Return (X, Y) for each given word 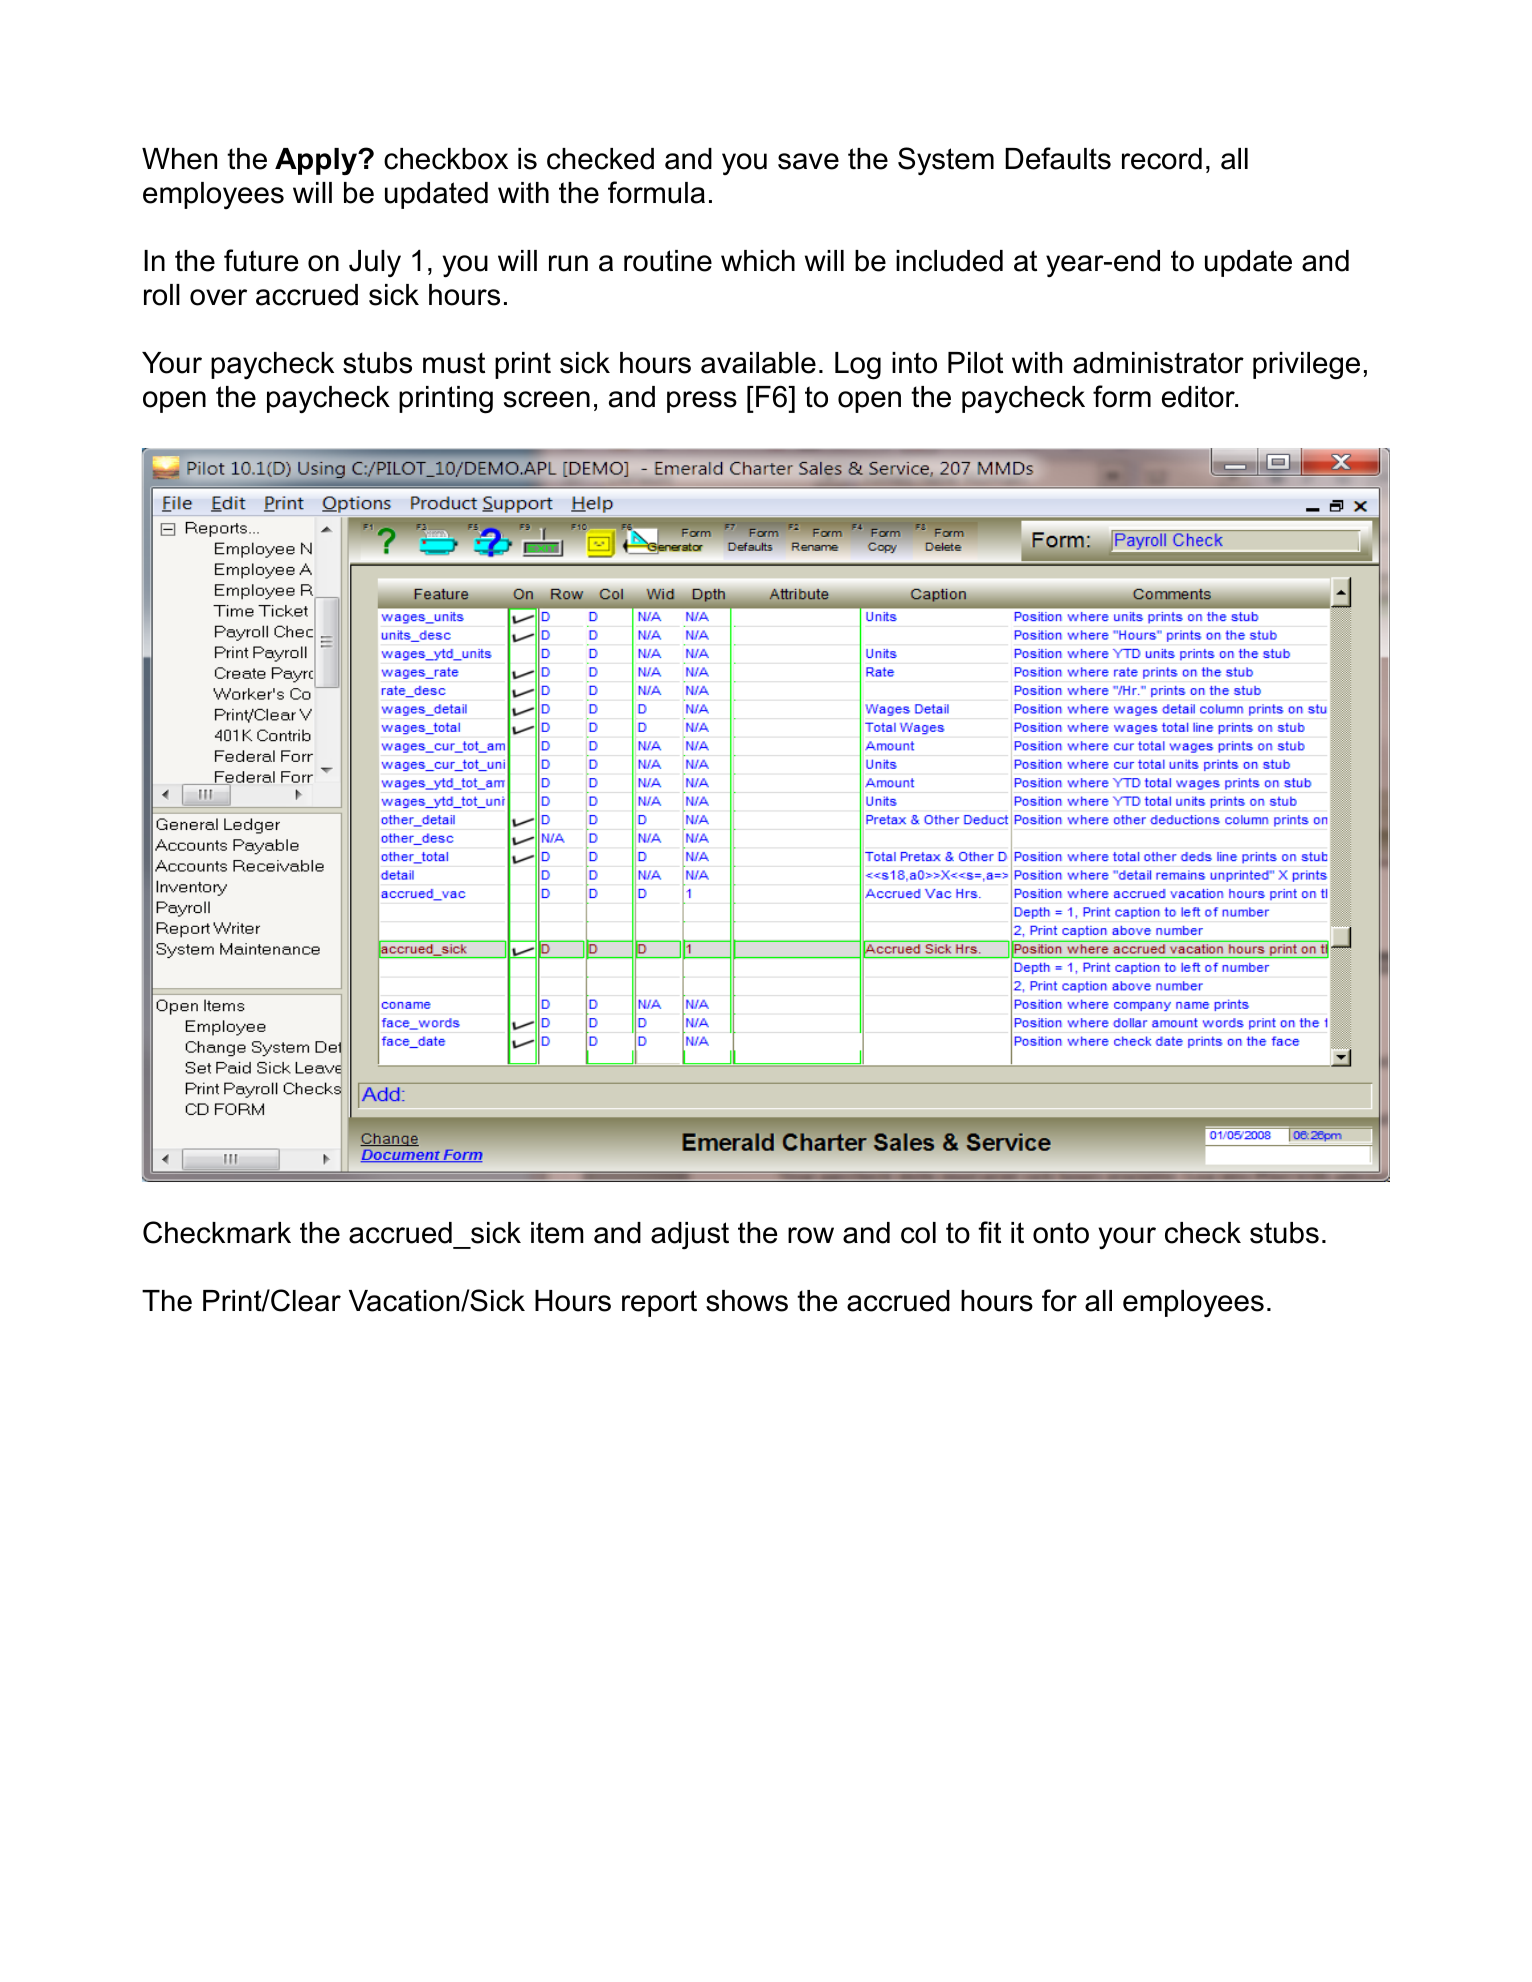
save (808, 161)
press (702, 402)
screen (547, 399)
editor (1199, 397)
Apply (317, 161)
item (557, 1233)
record (1162, 159)
